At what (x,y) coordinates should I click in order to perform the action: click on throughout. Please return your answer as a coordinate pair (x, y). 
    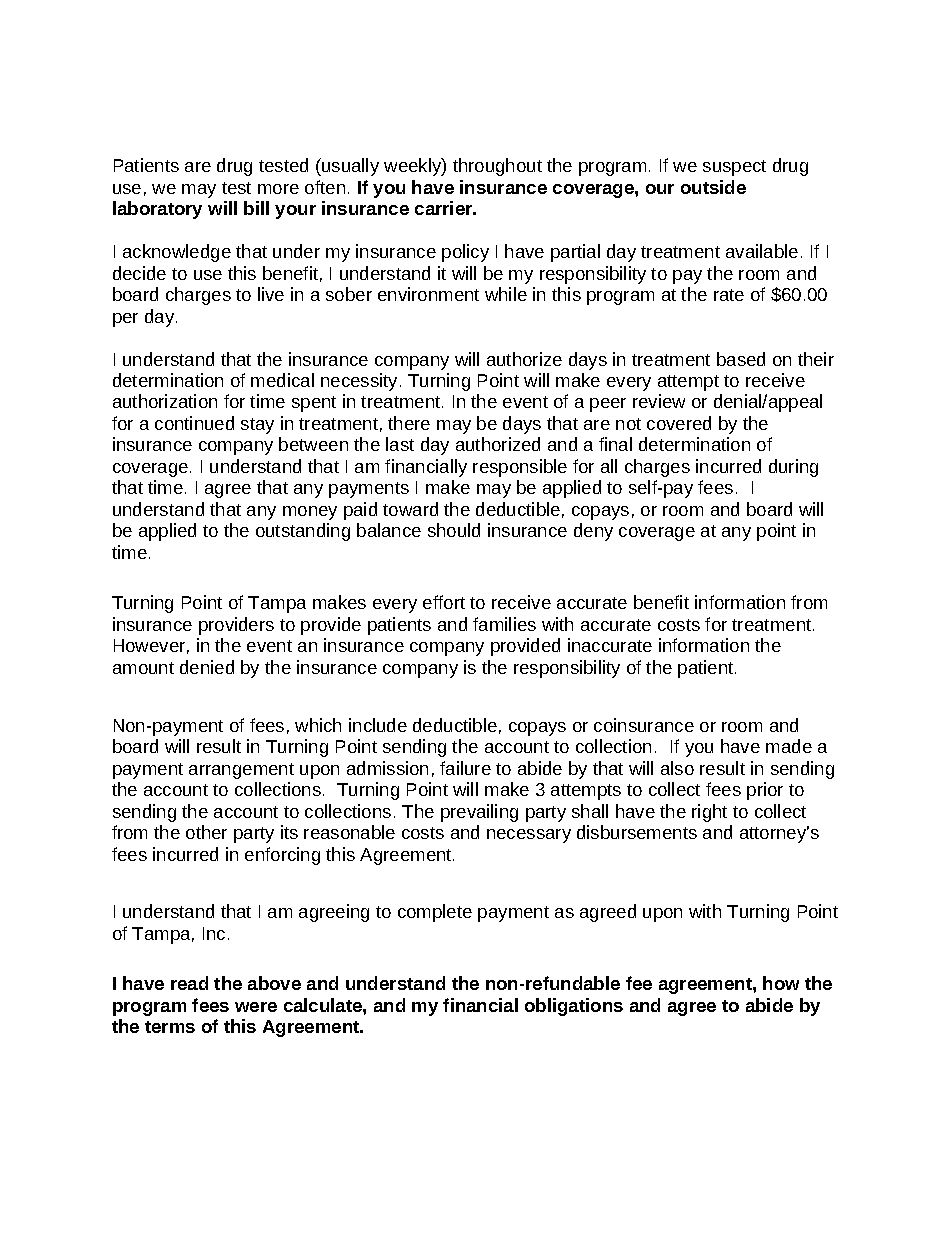
    Looking at the image, I should click on (497, 167).
